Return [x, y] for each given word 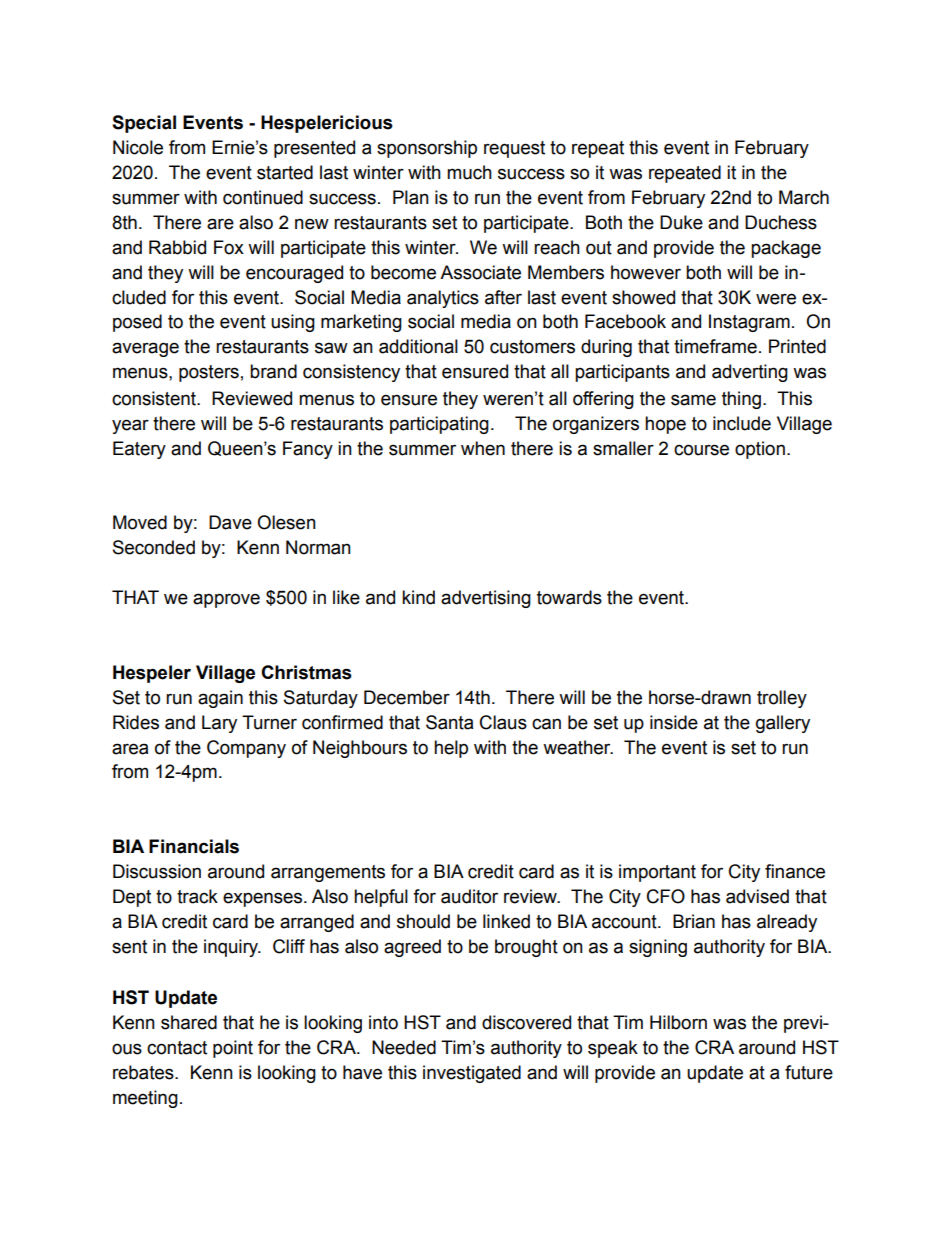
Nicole [138, 147]
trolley [782, 699]
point [233, 1049]
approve [226, 600]
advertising [486, 599]
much [469, 172]
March [804, 197]
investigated [472, 1074]
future [809, 1072]
